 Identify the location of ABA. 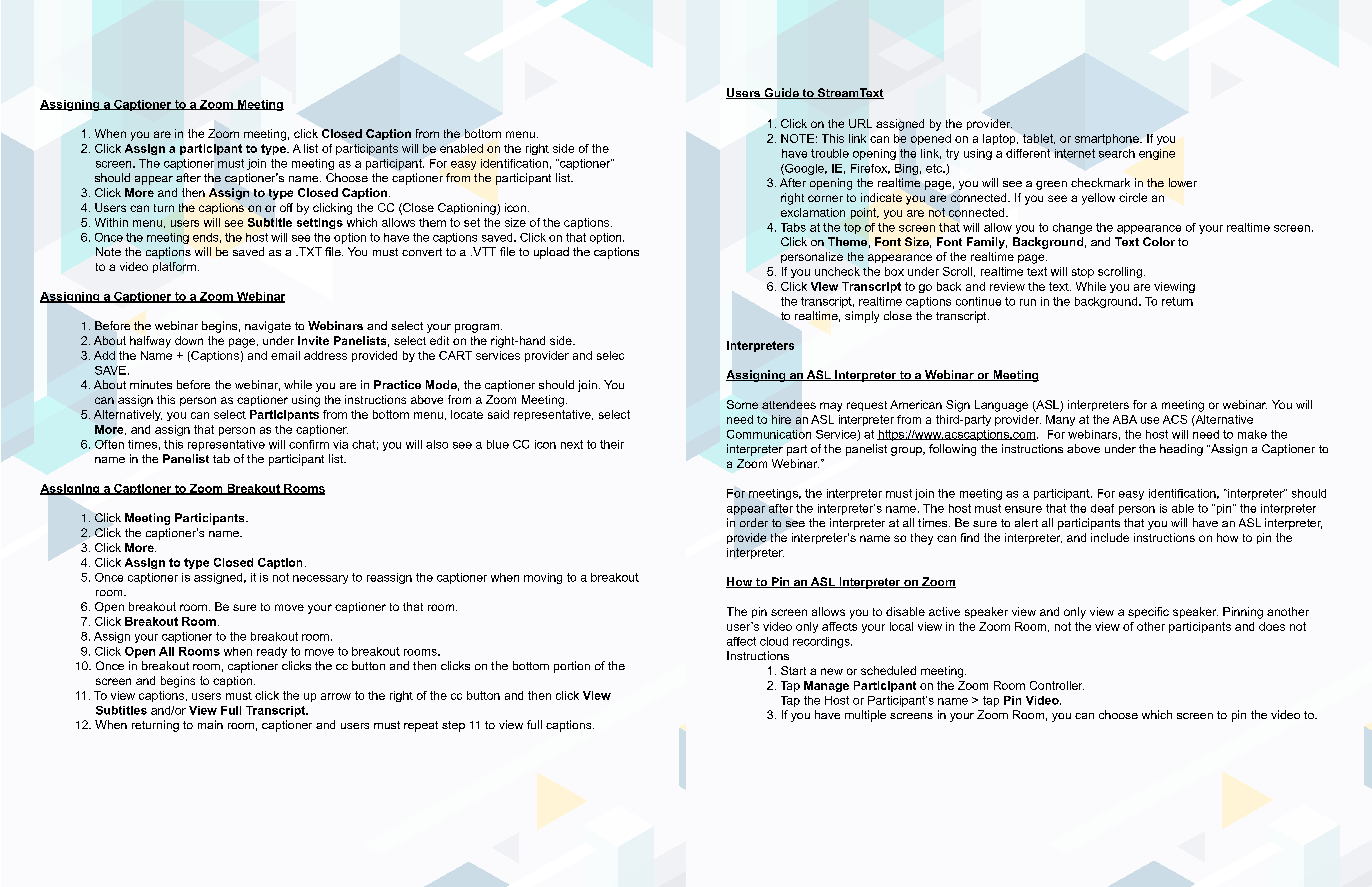
(1125, 419).
